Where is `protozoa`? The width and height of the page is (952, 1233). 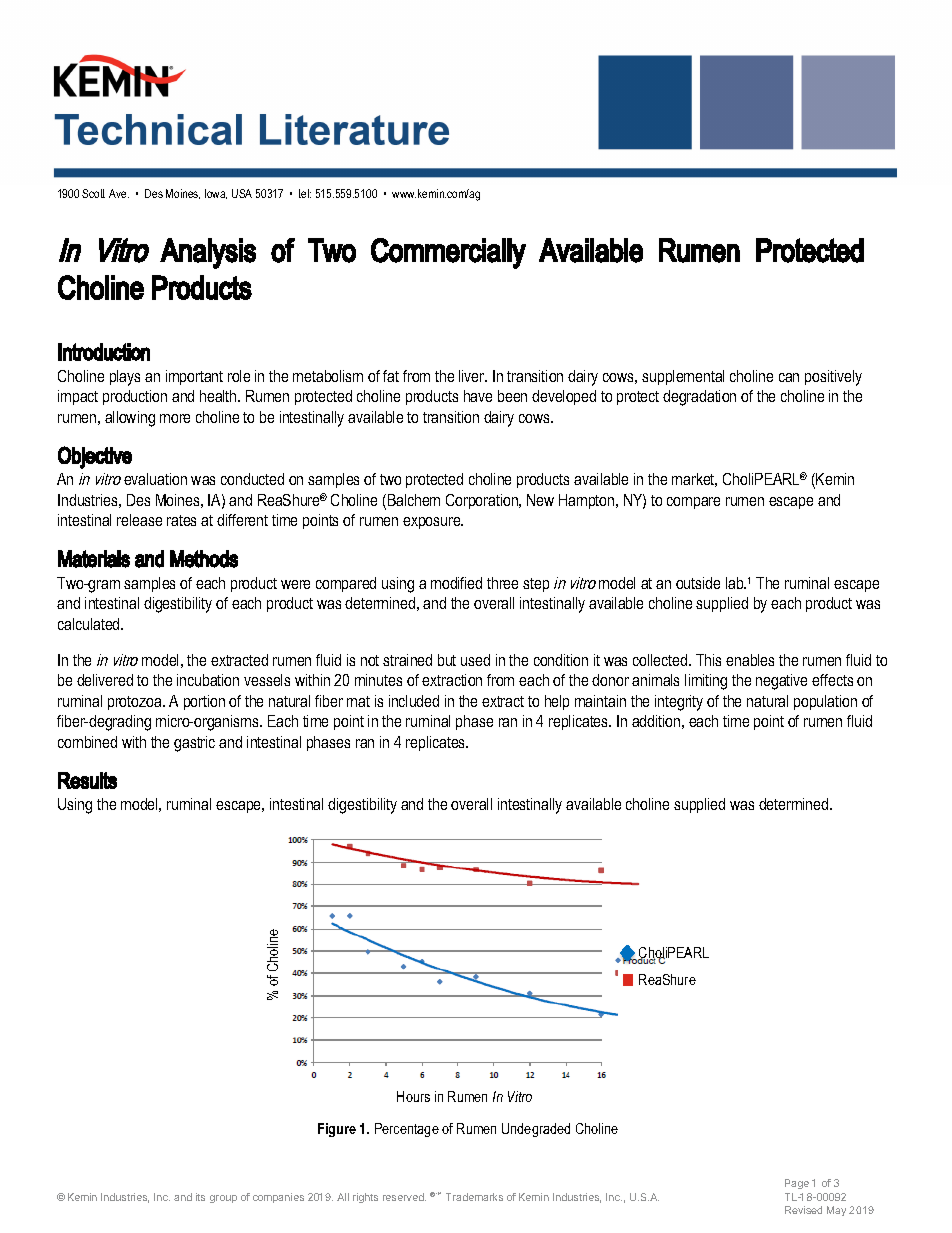
protozoa is located at coordinates (136, 703).
